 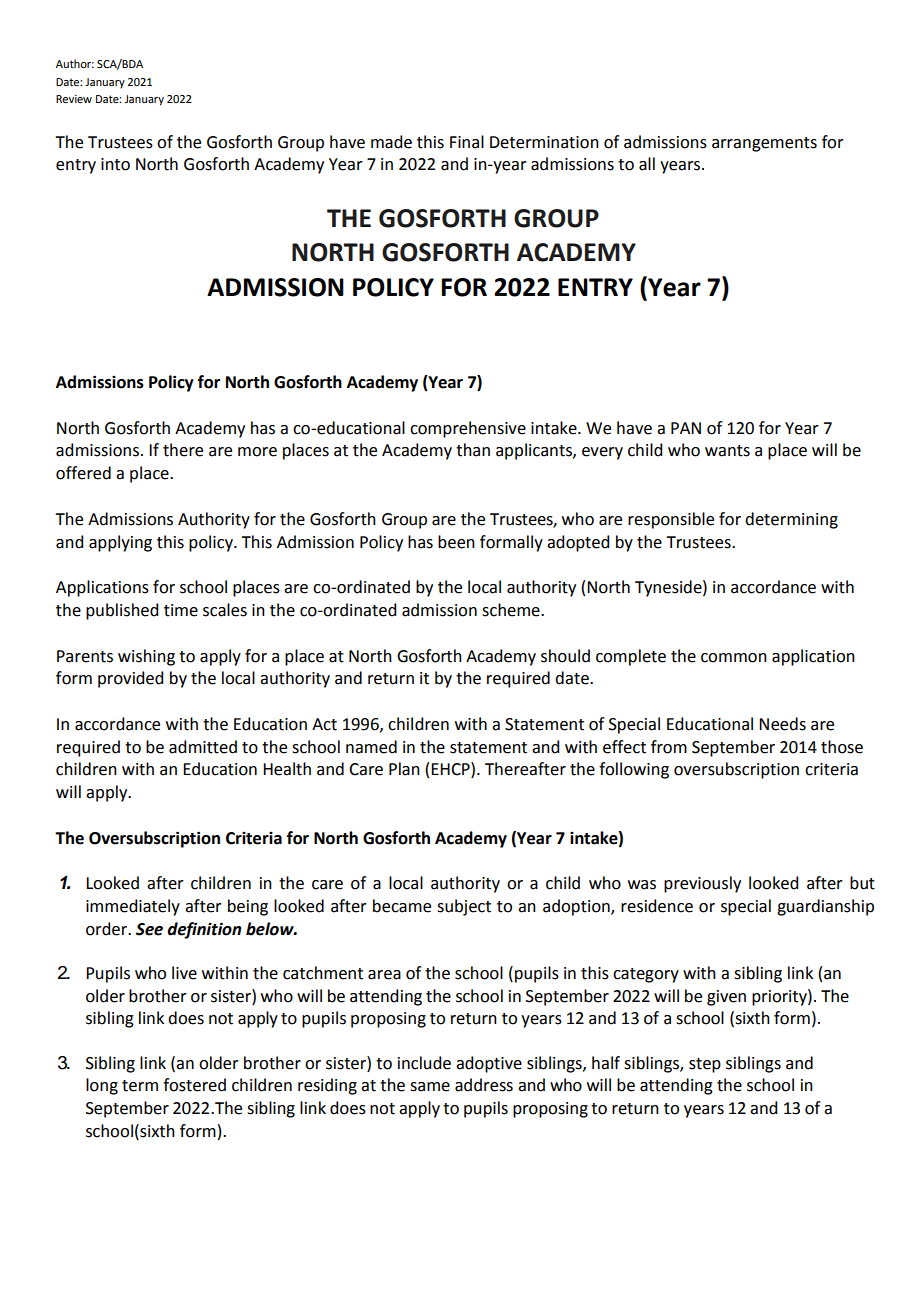 What do you see at coordinates (115, 164) in the screenshot?
I see `into` at bounding box center [115, 164].
